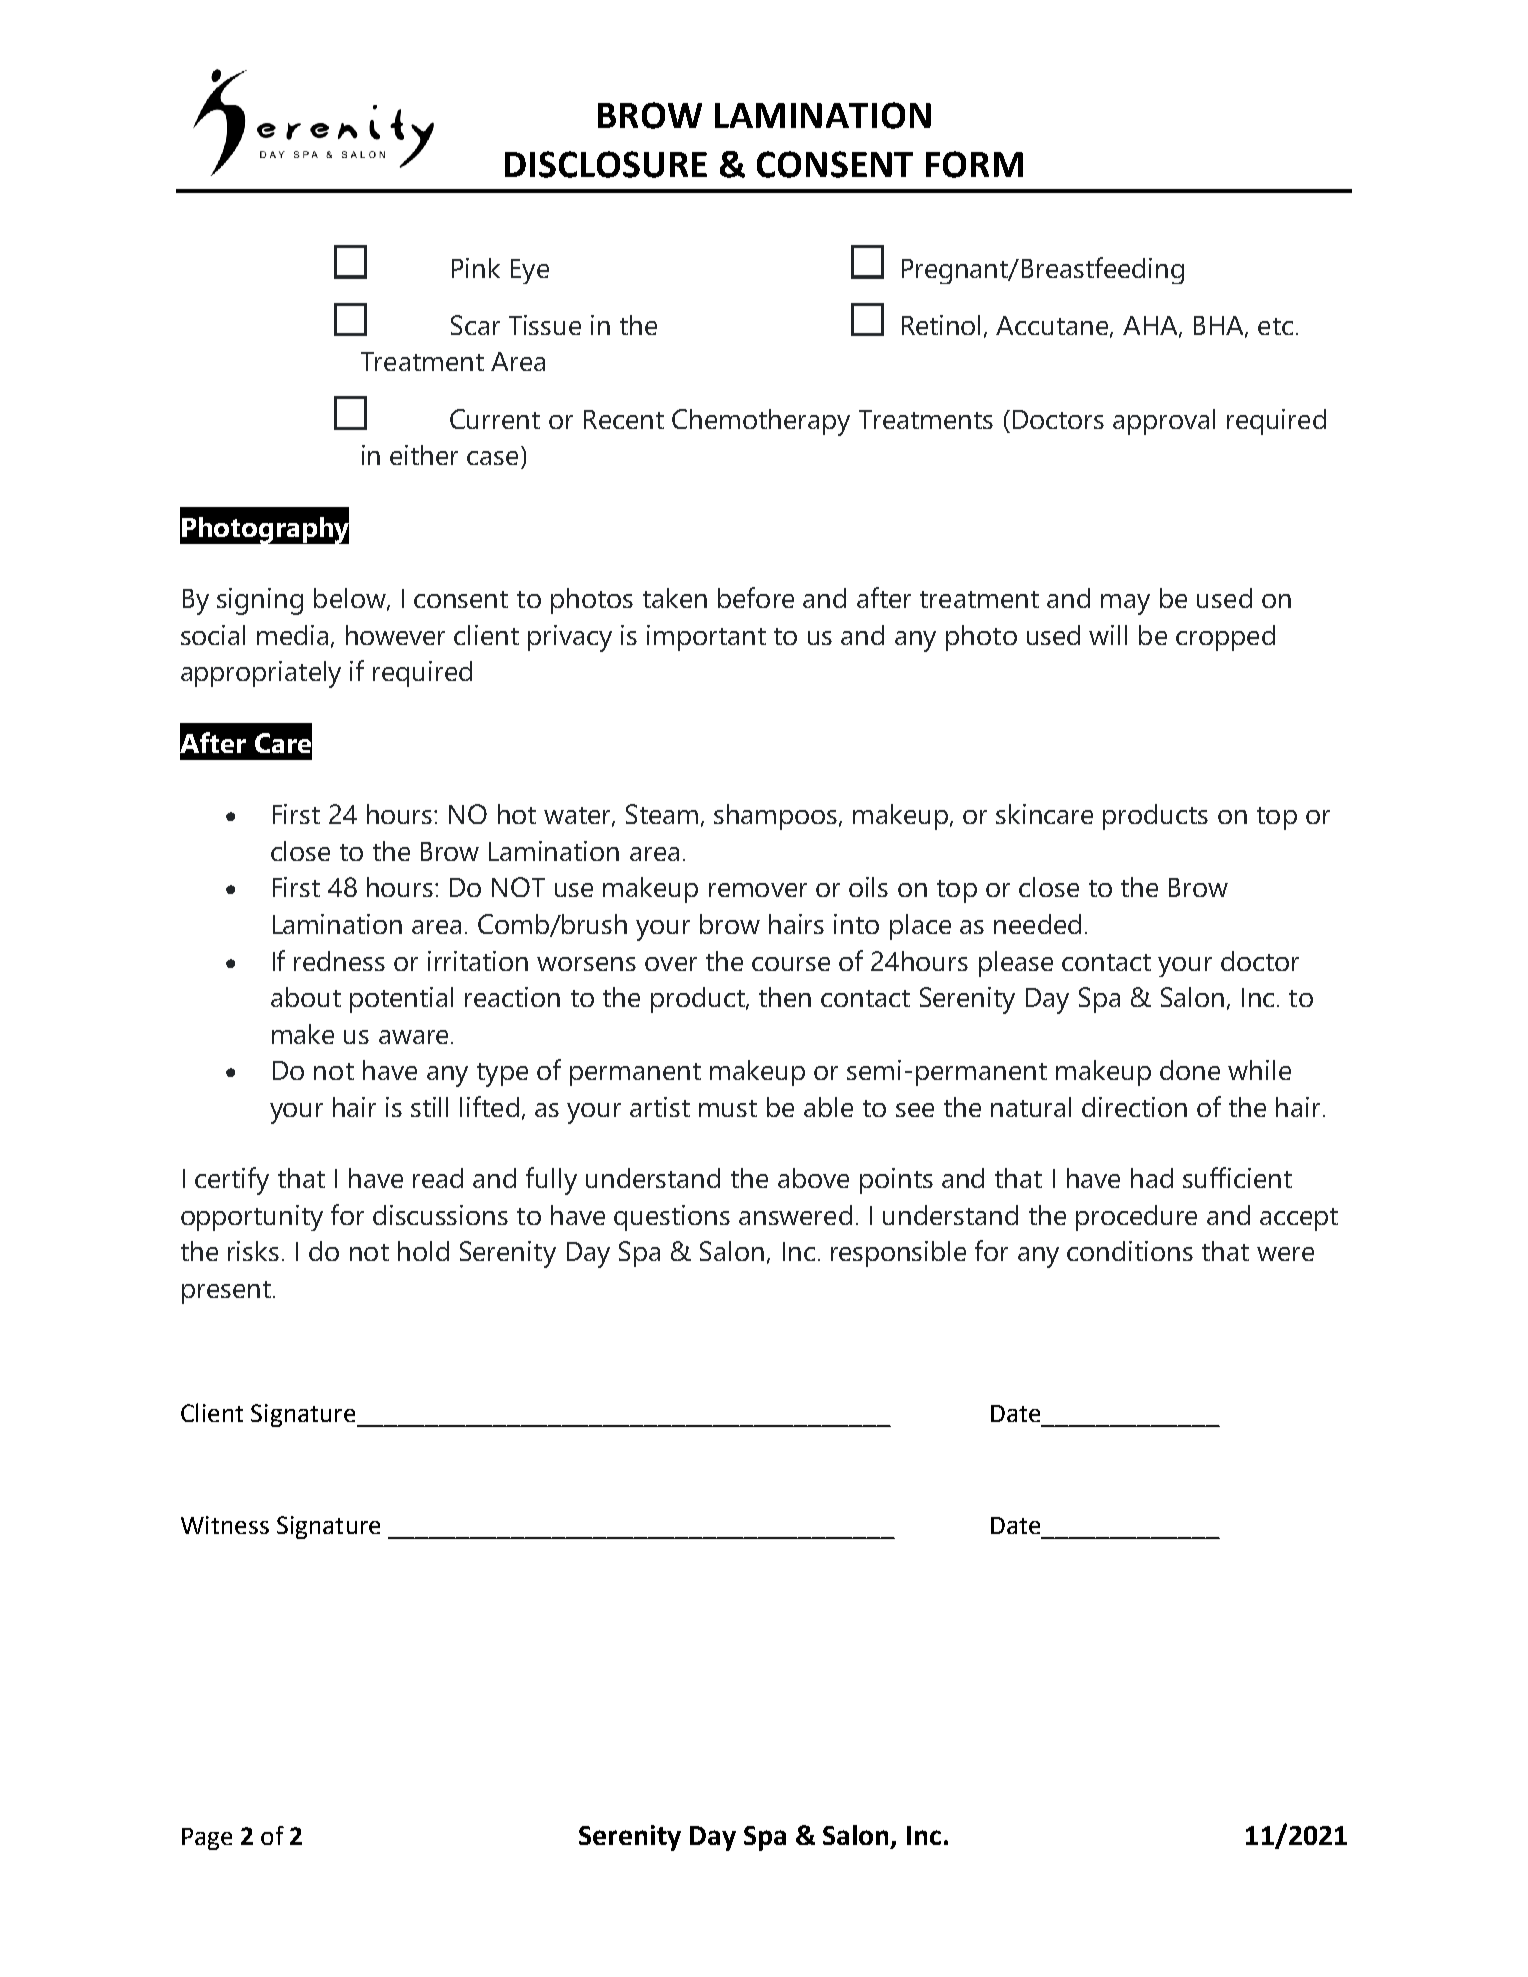  Describe the element at coordinates (1190, 1070) in the screenshot. I see `done` at that location.
